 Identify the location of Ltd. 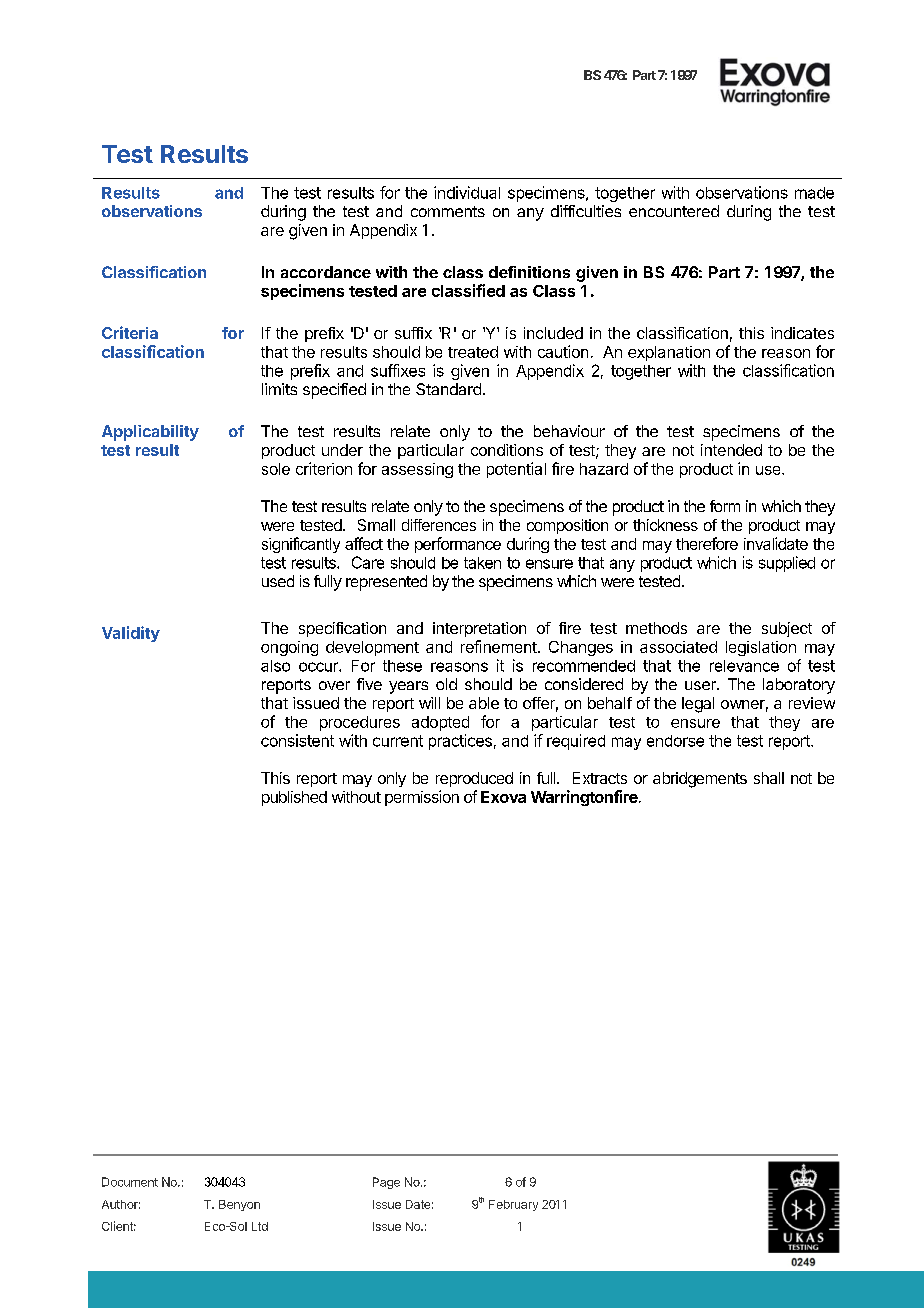
(260, 1226).
